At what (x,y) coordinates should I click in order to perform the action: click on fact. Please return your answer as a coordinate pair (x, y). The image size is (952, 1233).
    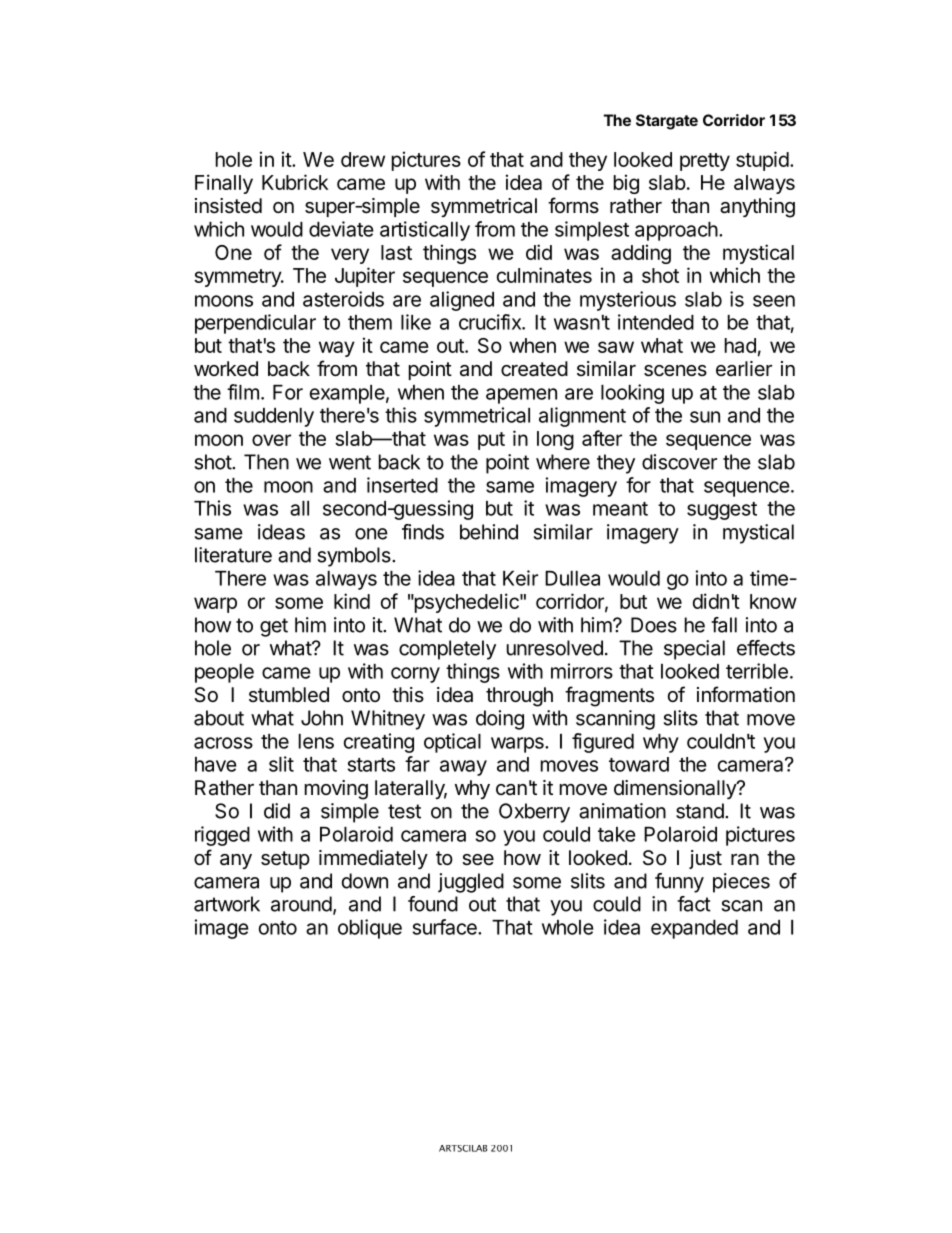
    Looking at the image, I should click on (694, 904).
